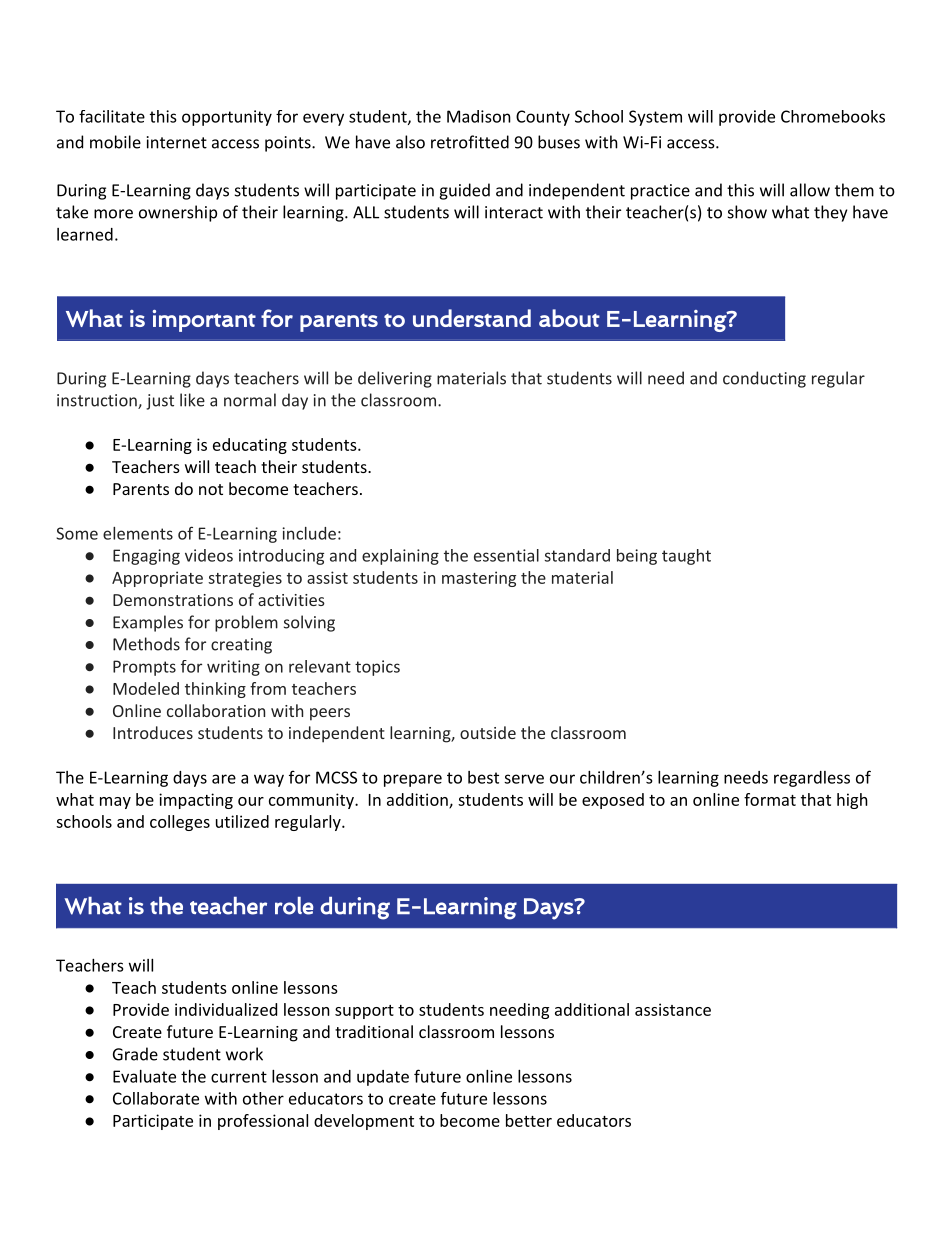  I want to click on allow, so click(810, 190).
